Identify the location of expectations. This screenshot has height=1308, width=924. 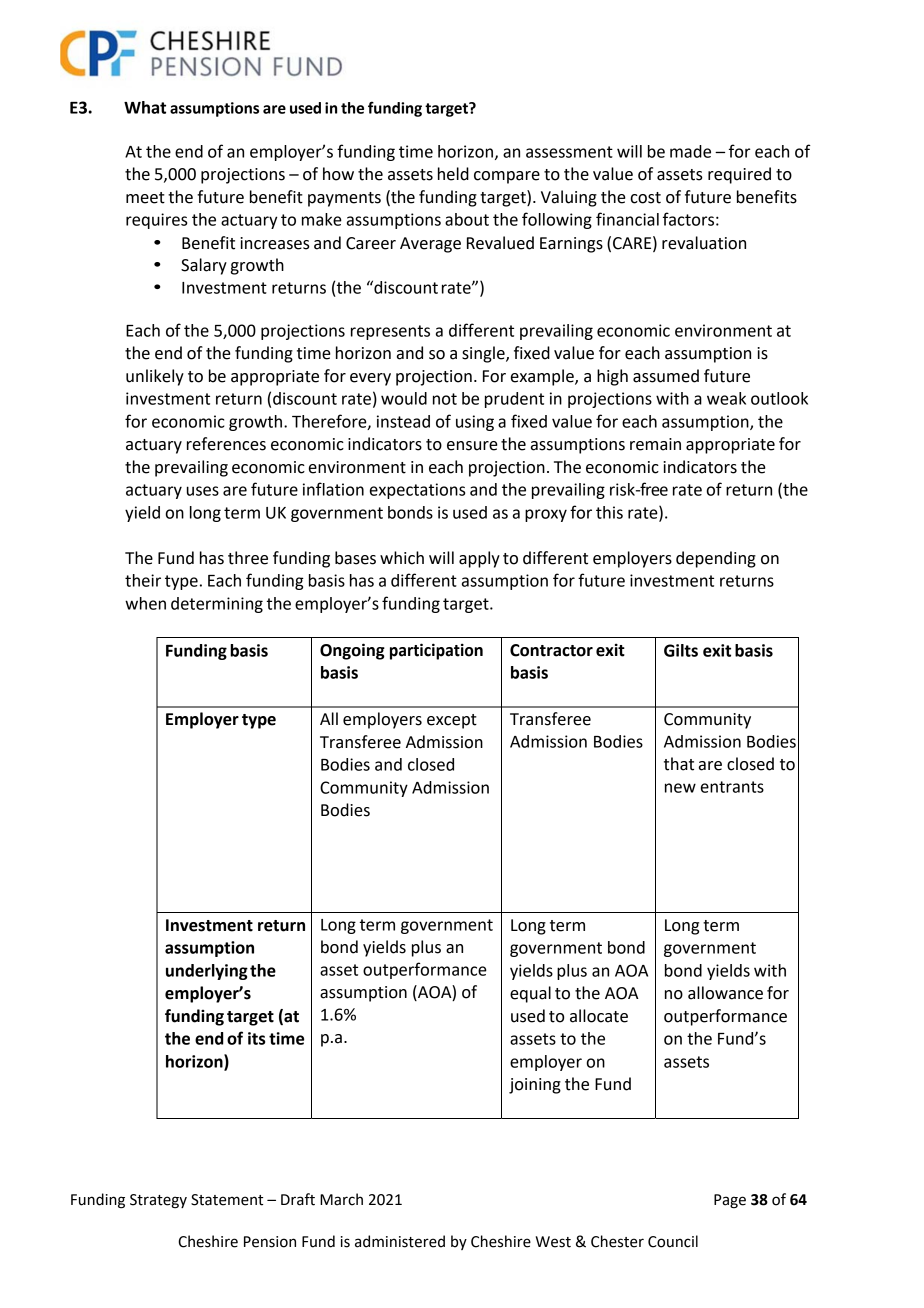
(417, 491).
